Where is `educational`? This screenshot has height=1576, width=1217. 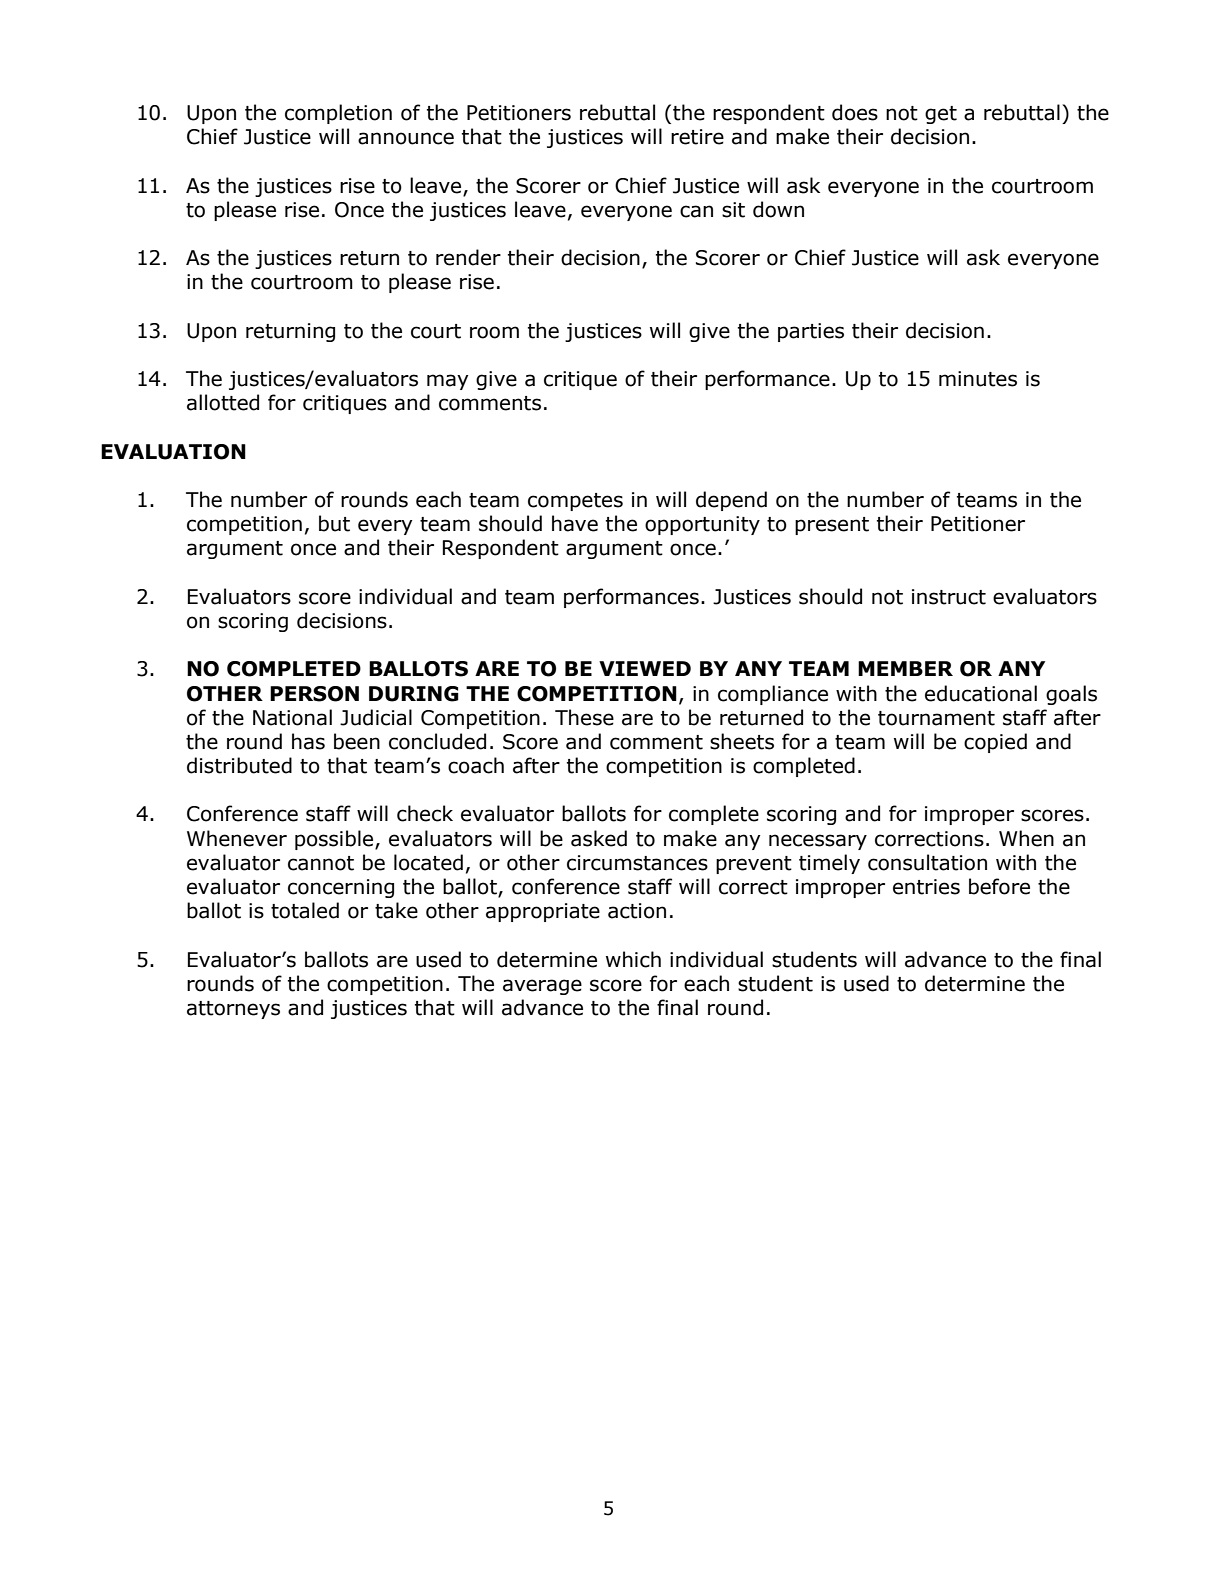
educational is located at coordinates (981, 693).
